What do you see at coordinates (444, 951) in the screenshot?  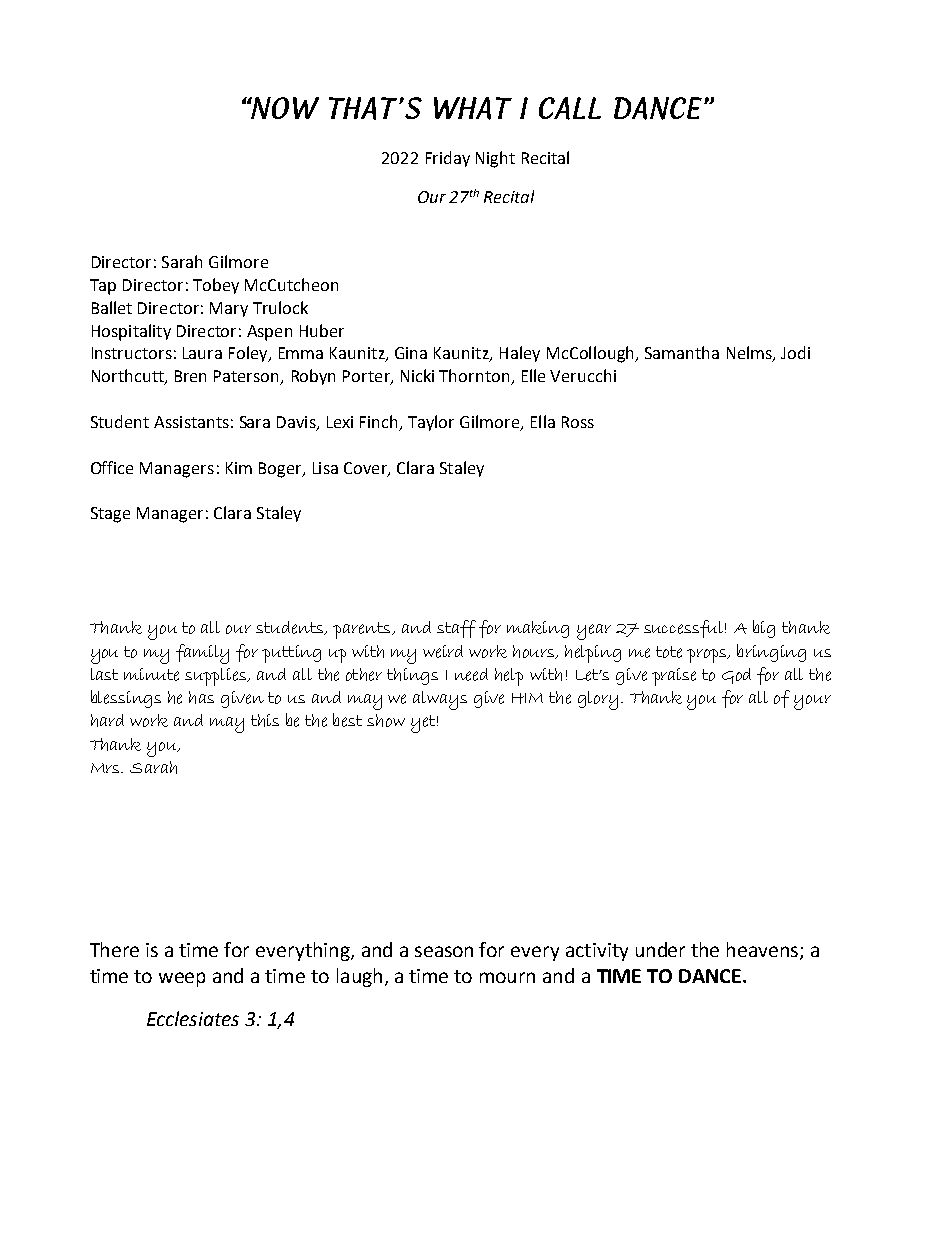 I see `season` at bounding box center [444, 951].
